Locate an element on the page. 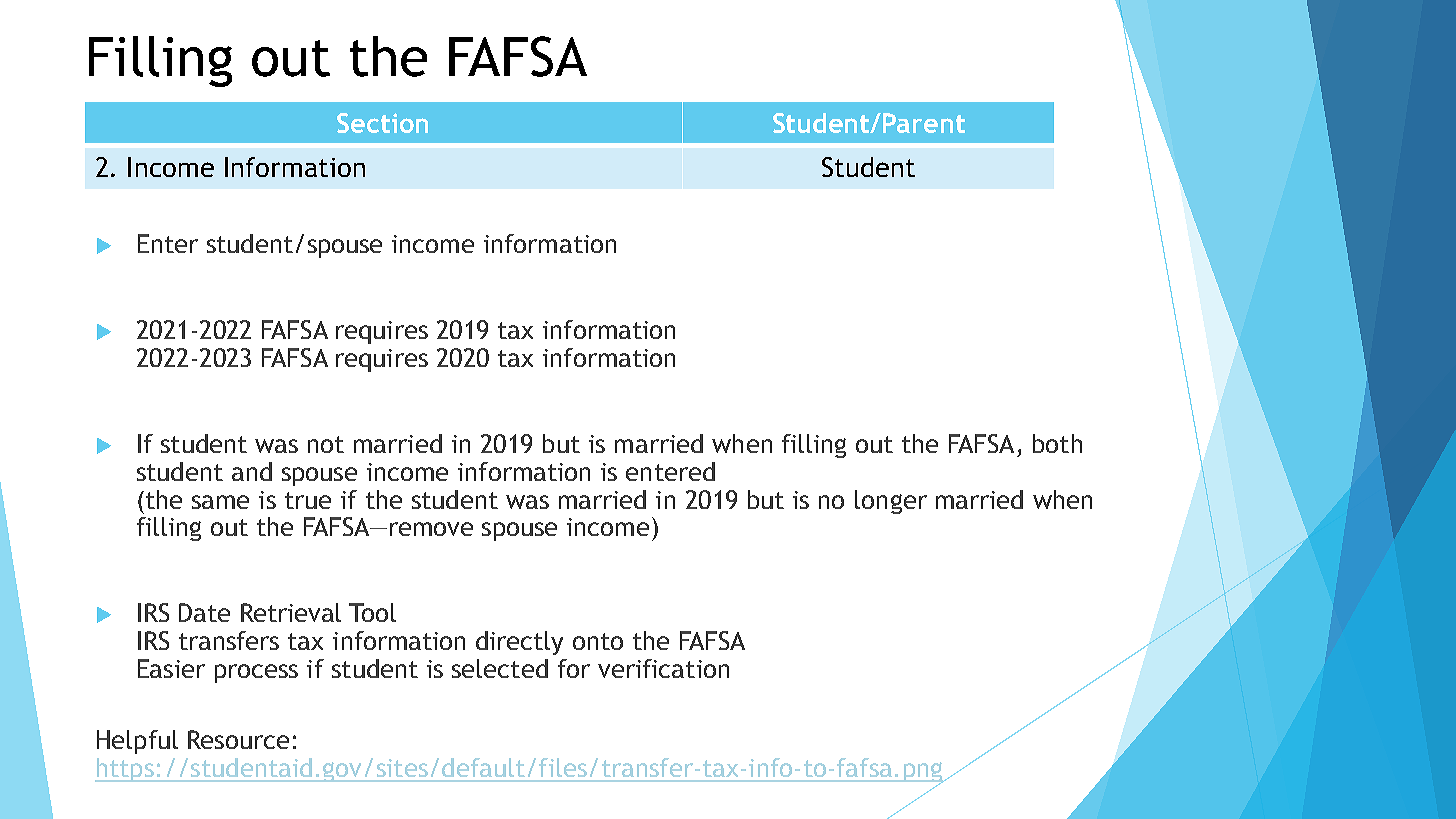  Section is located at coordinates (382, 123).
